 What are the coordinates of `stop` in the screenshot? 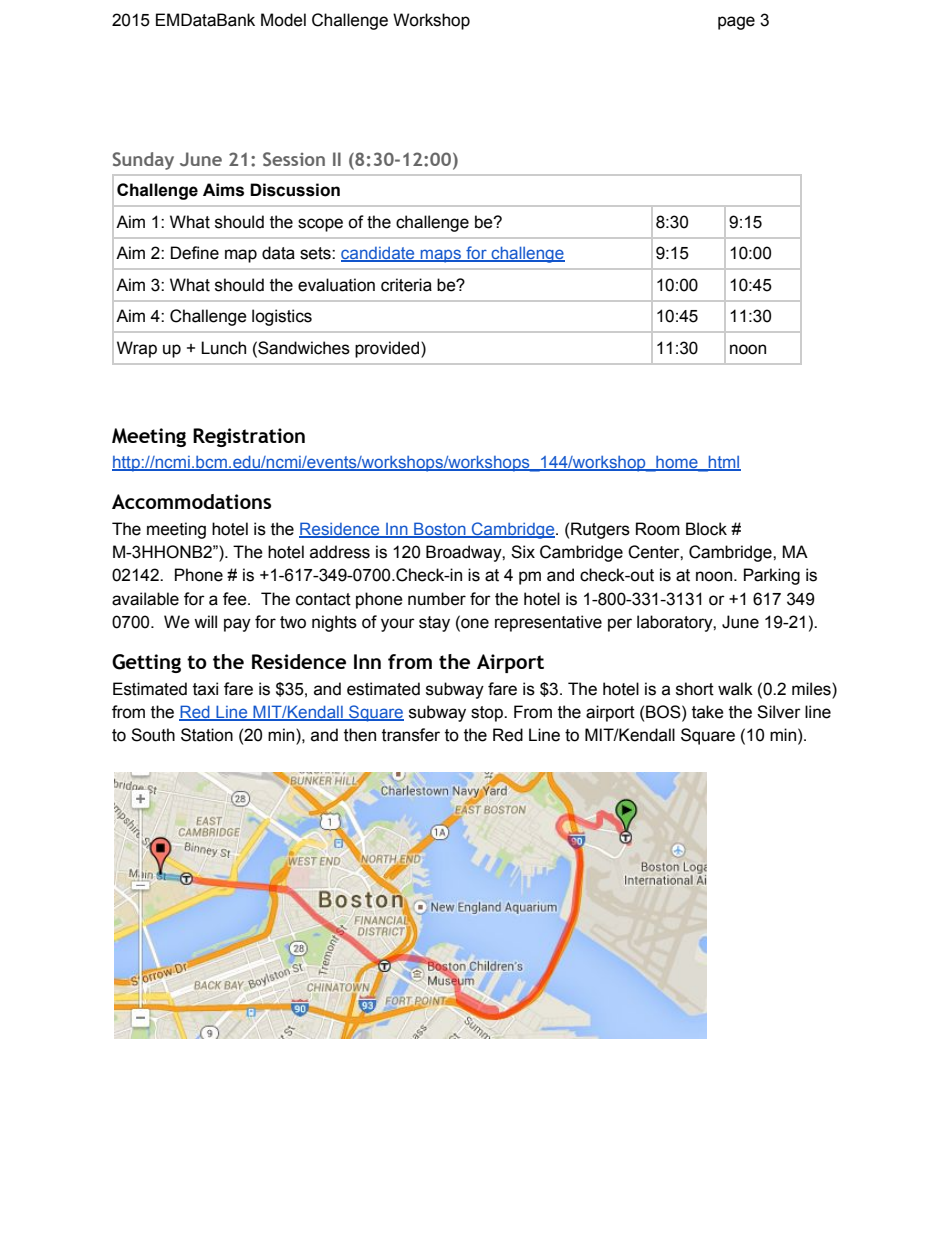 It's located at (488, 714).
